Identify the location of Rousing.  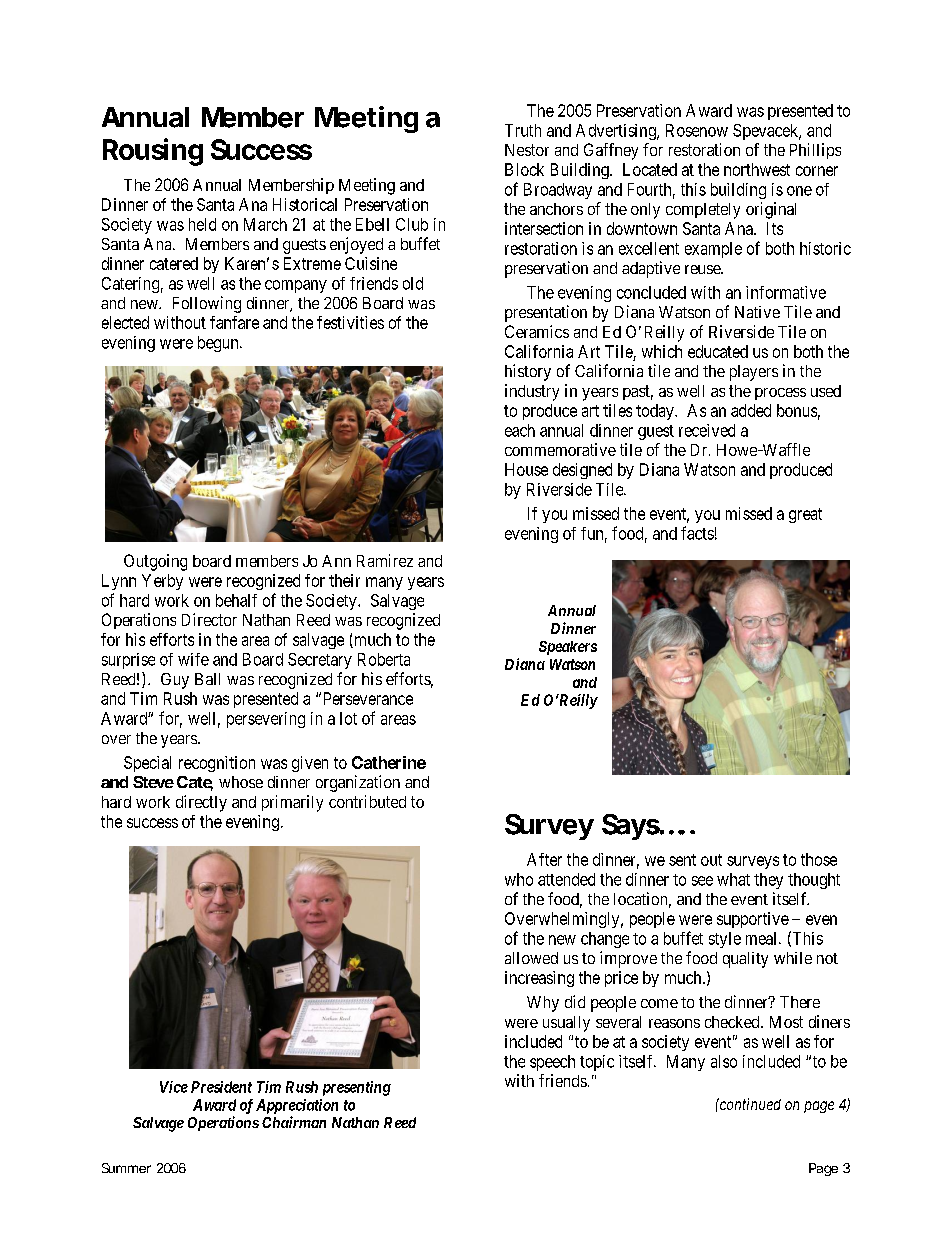
(153, 152).
